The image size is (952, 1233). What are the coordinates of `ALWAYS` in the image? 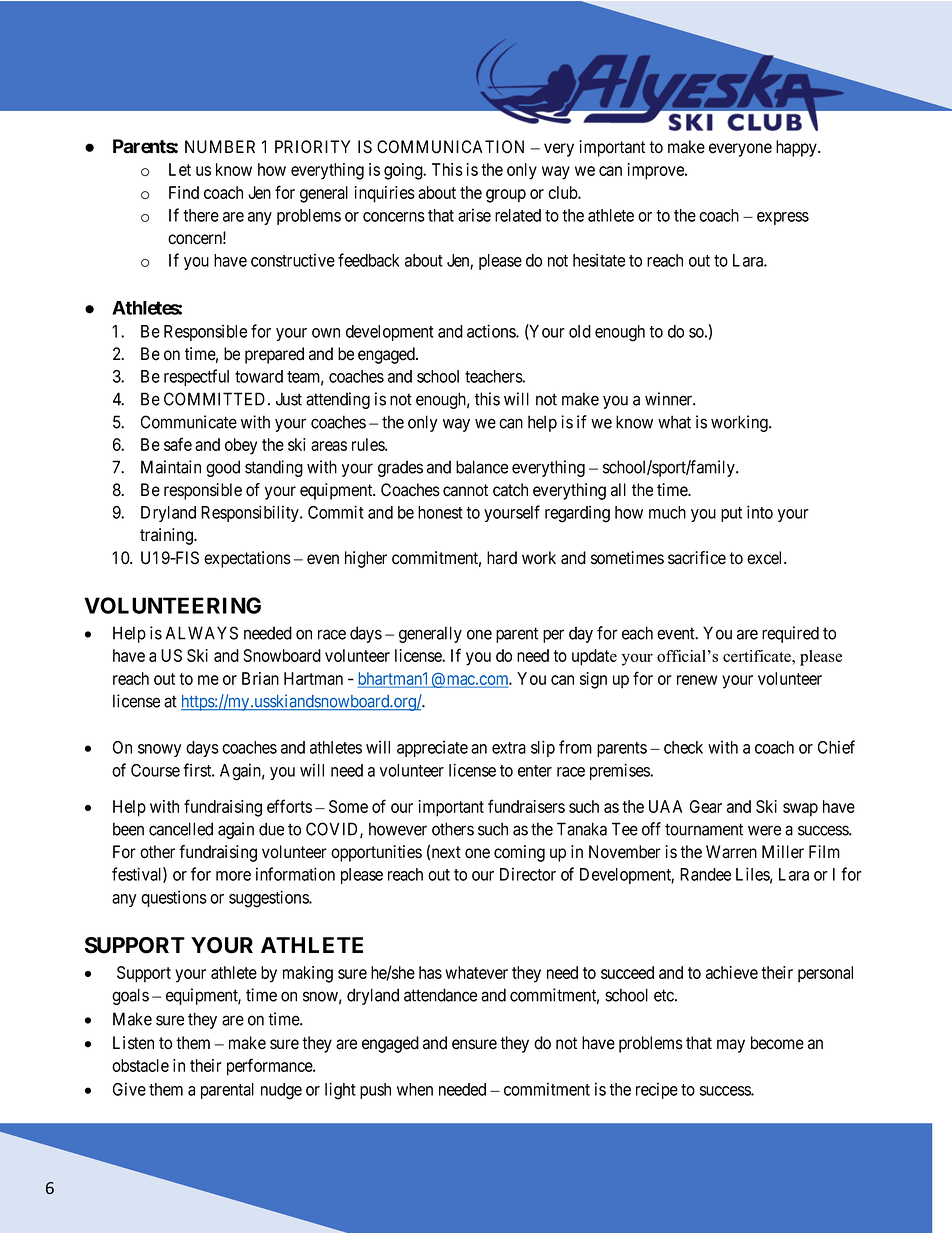 It's located at (202, 633).
